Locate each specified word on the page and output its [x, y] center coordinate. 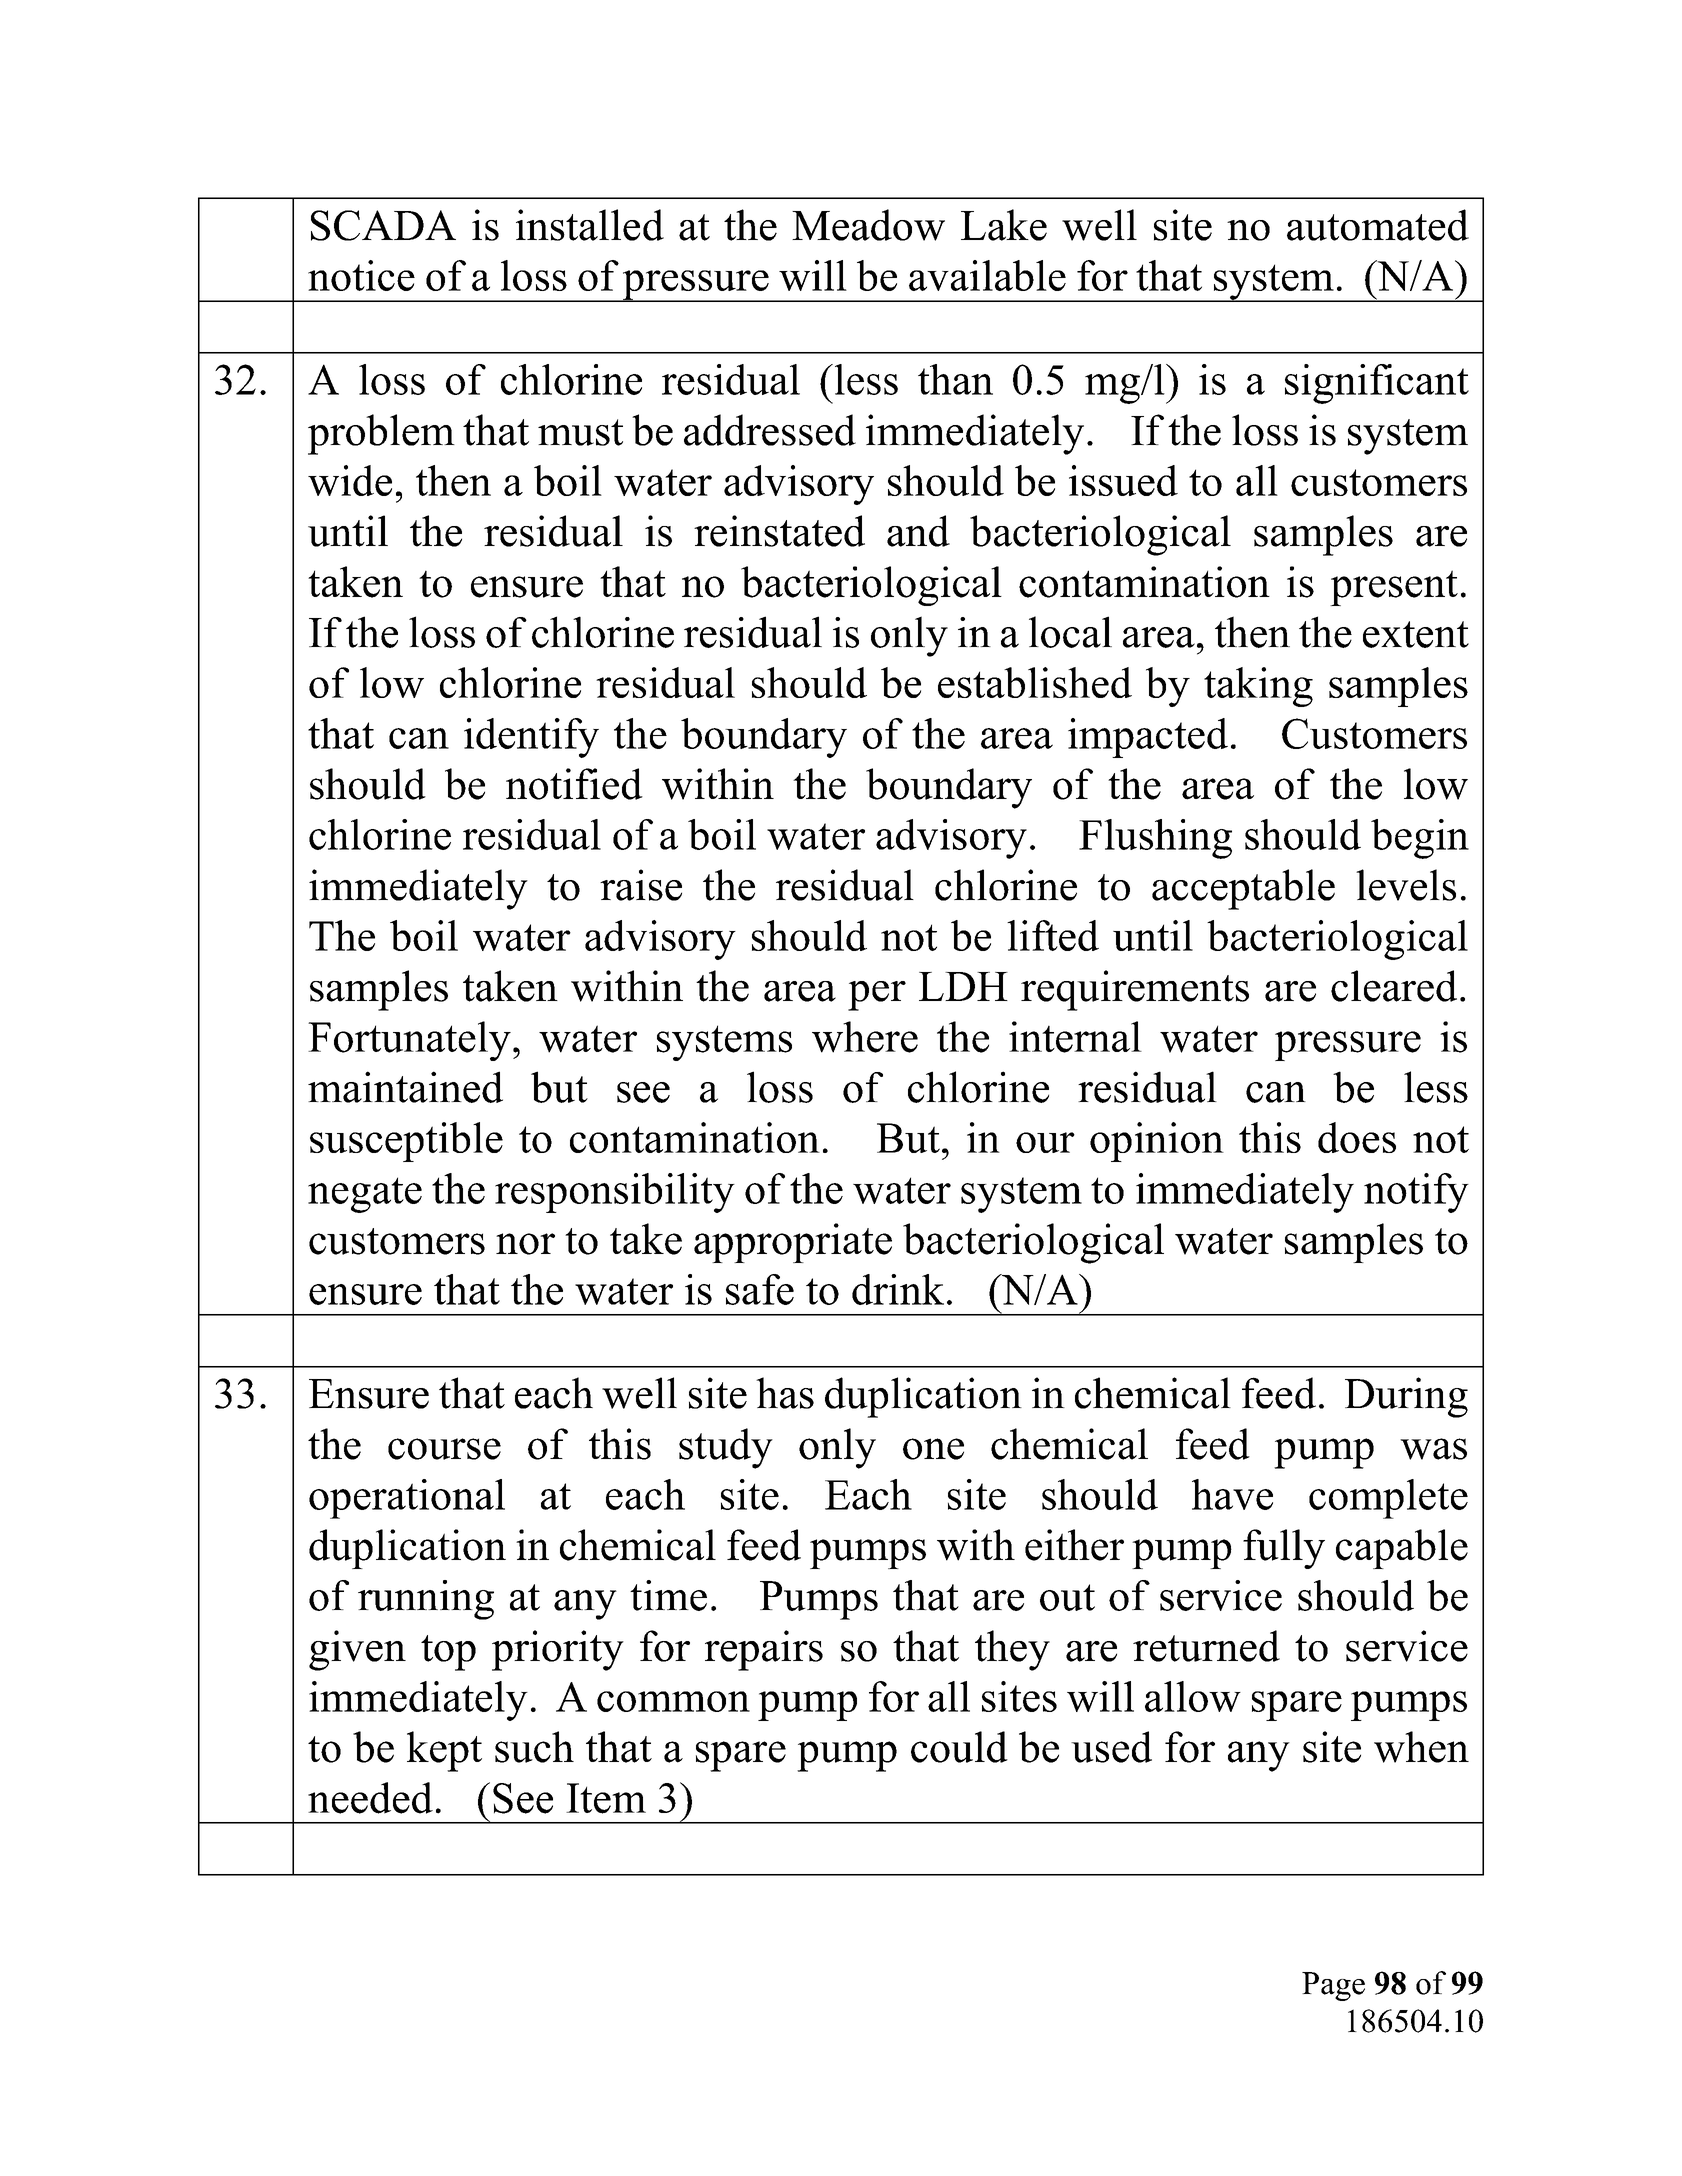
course [444, 1449]
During [1406, 1397]
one [933, 1449]
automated [1378, 225]
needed [370, 1798]
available [987, 275]
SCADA [383, 225]
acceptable [1243, 889]
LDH [963, 986]
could [959, 1747]
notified [574, 784]
